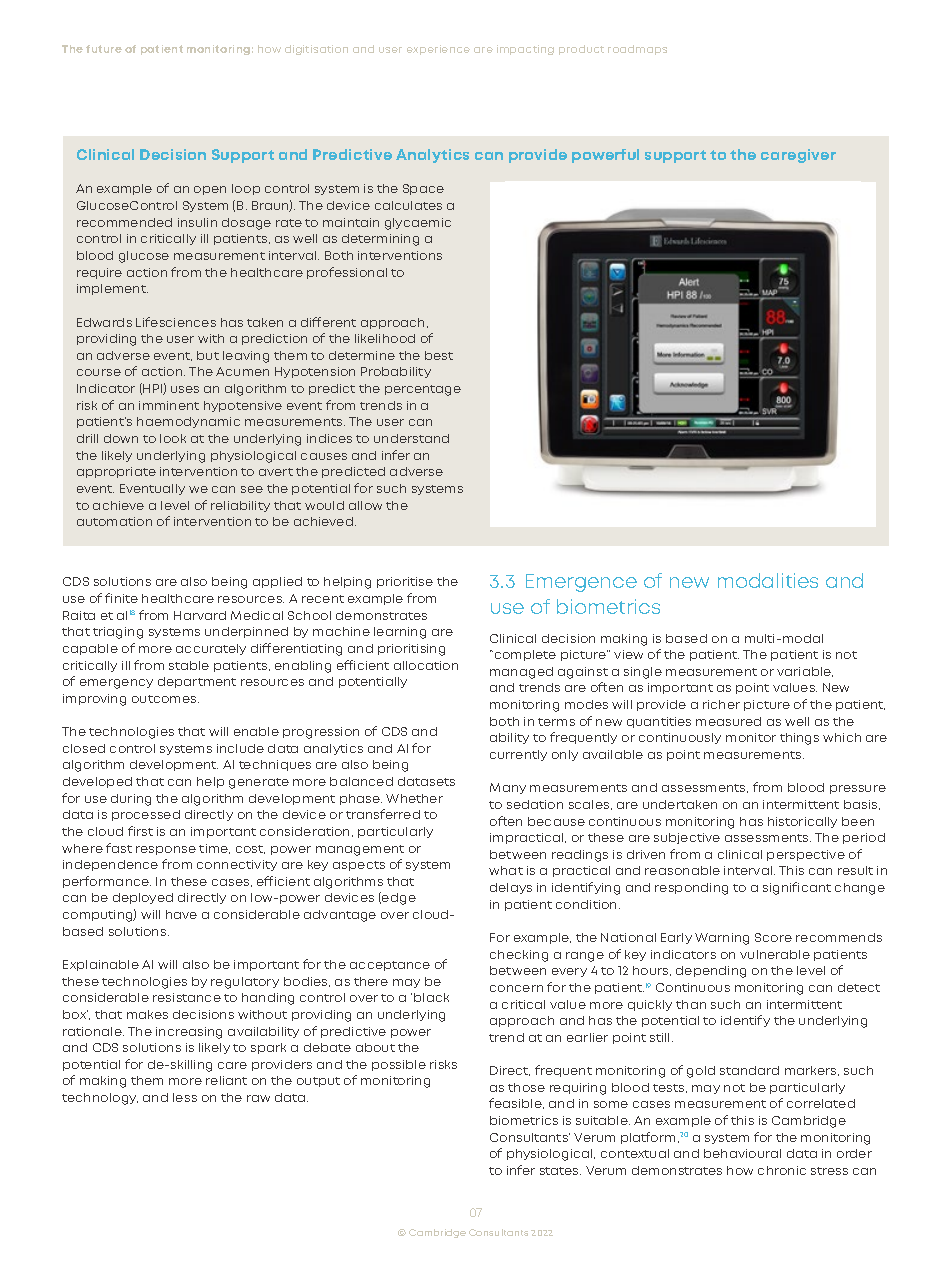 This screenshot has width=952, height=1267. Describe the element at coordinates (104, 49) in the screenshot. I see `future` at that location.
